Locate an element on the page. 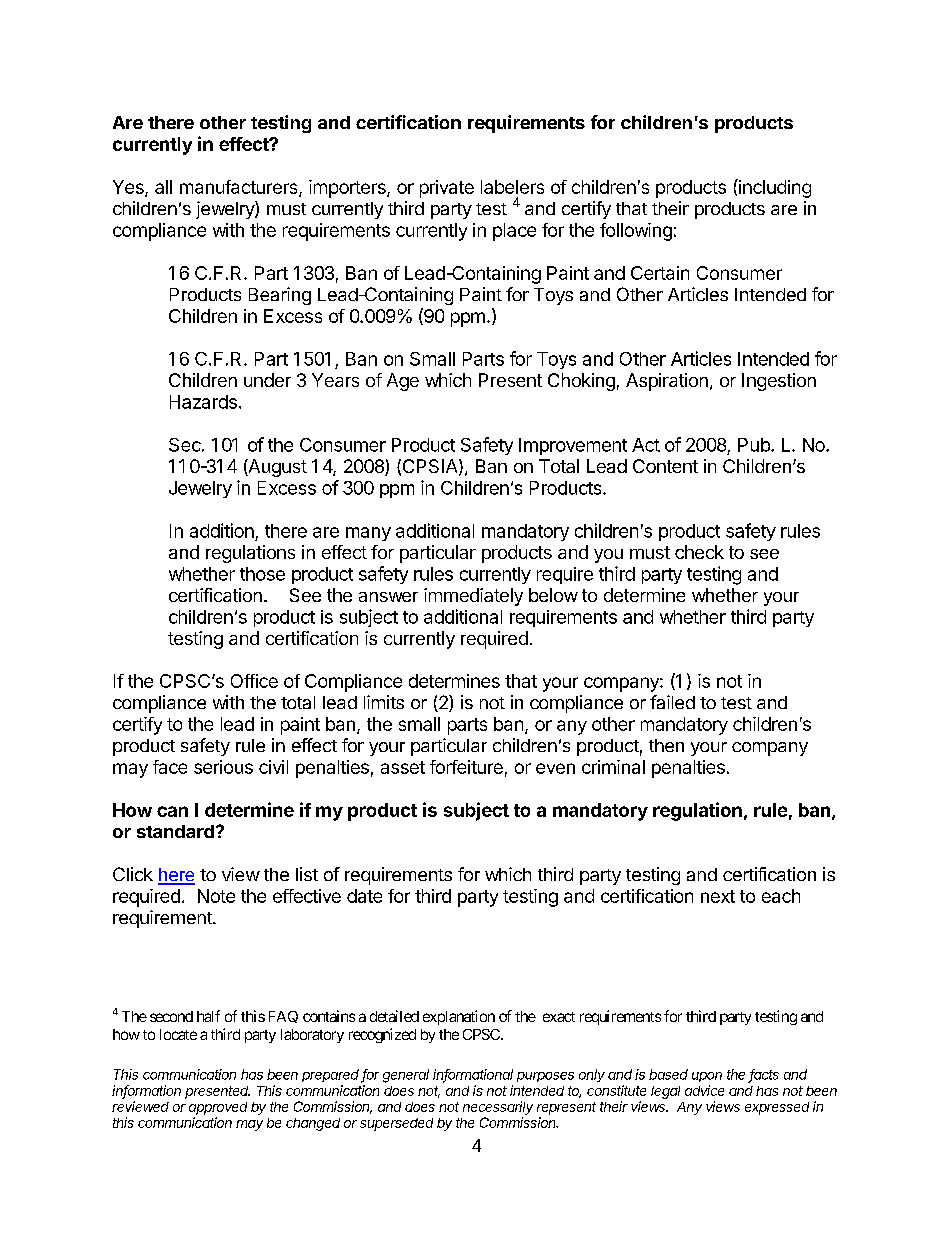  those is located at coordinates (262, 574).
